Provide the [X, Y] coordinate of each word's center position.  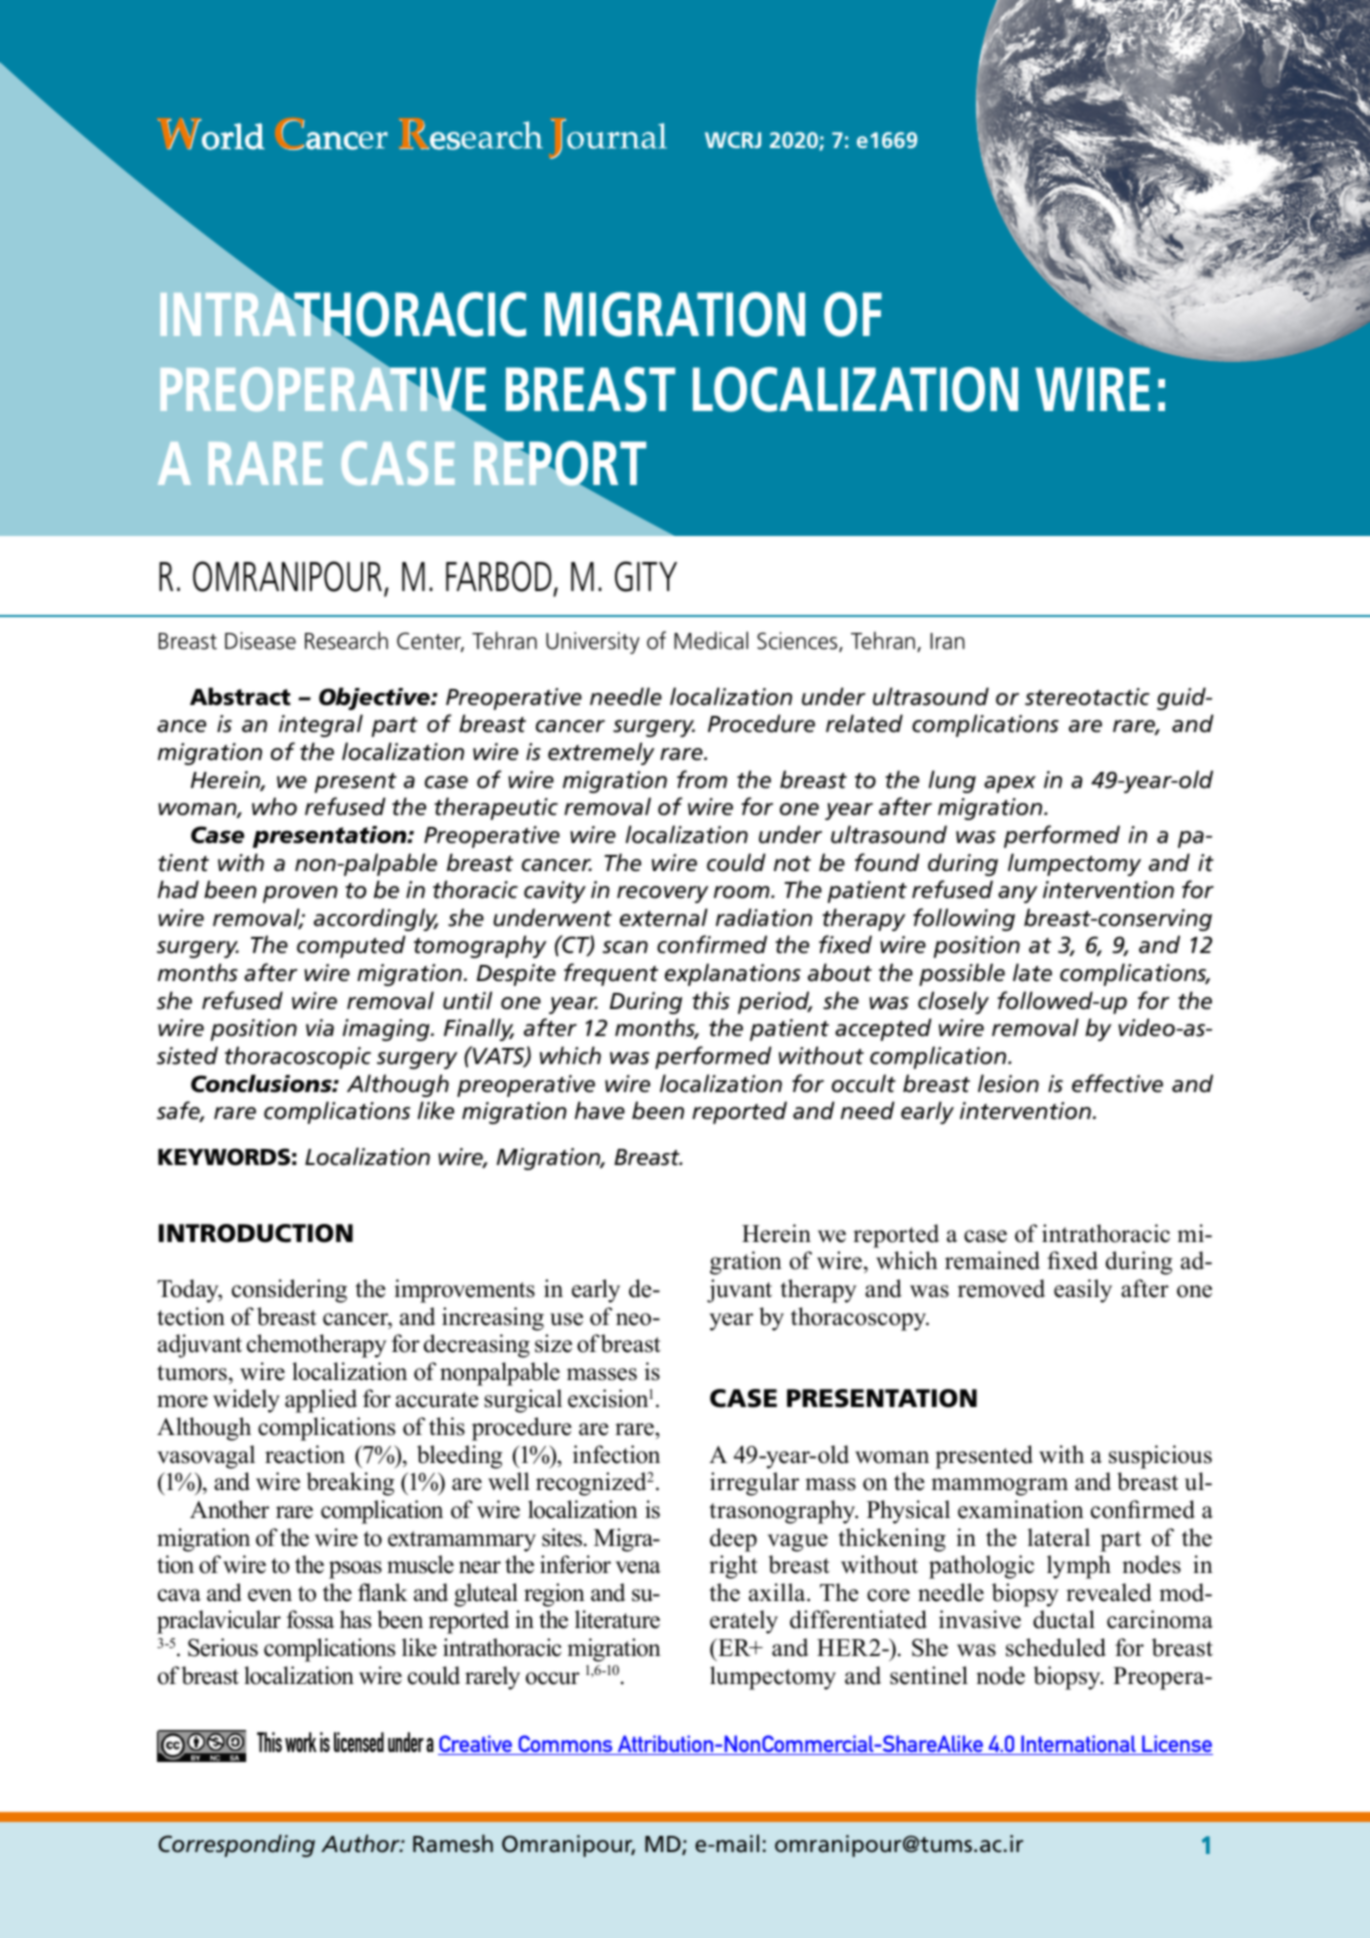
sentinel [929, 1675]
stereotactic [1087, 697]
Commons [565, 1745]
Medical [711, 640]
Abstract [240, 696]
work [301, 1742]
